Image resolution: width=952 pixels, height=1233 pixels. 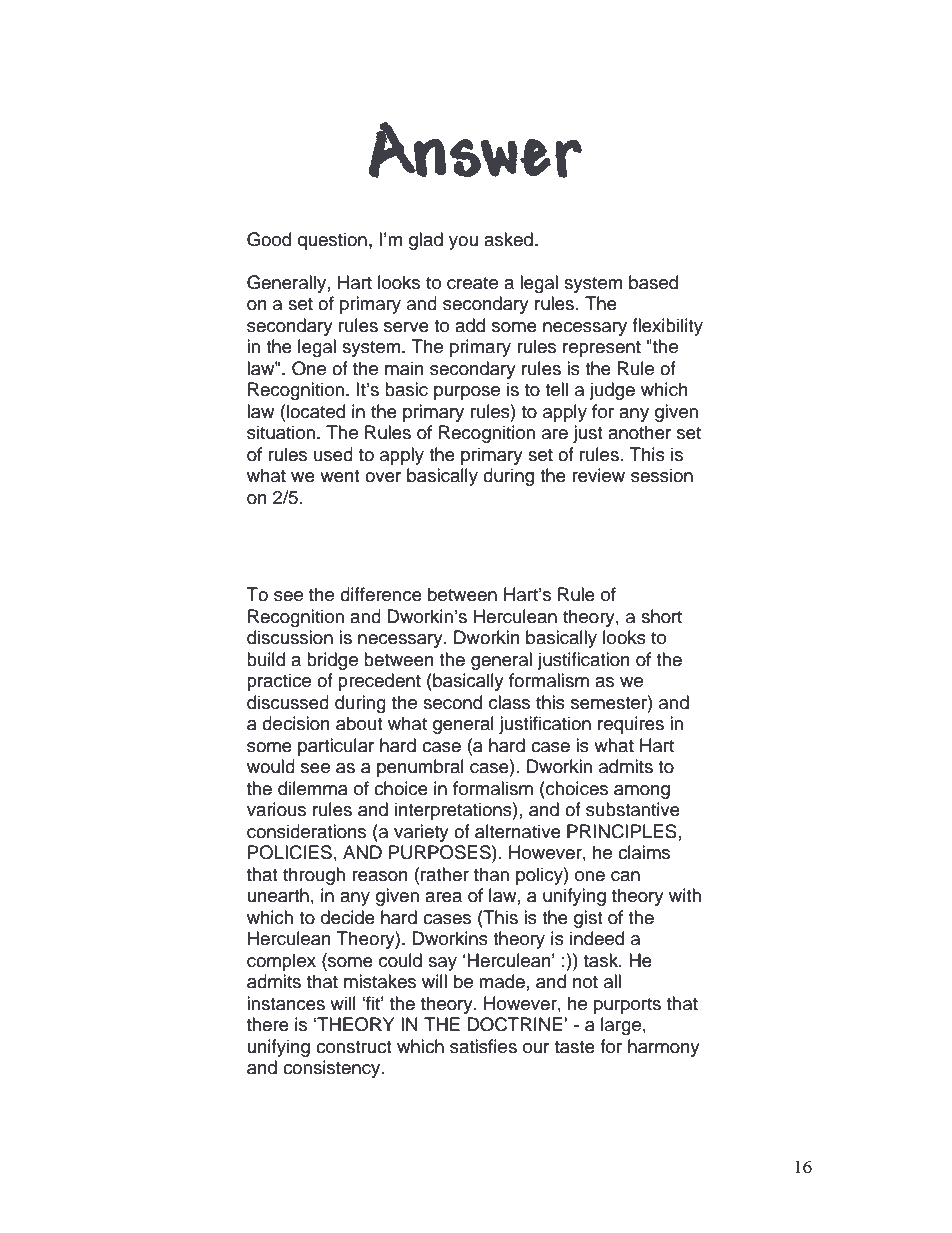 I want to click on create, so click(x=472, y=283).
